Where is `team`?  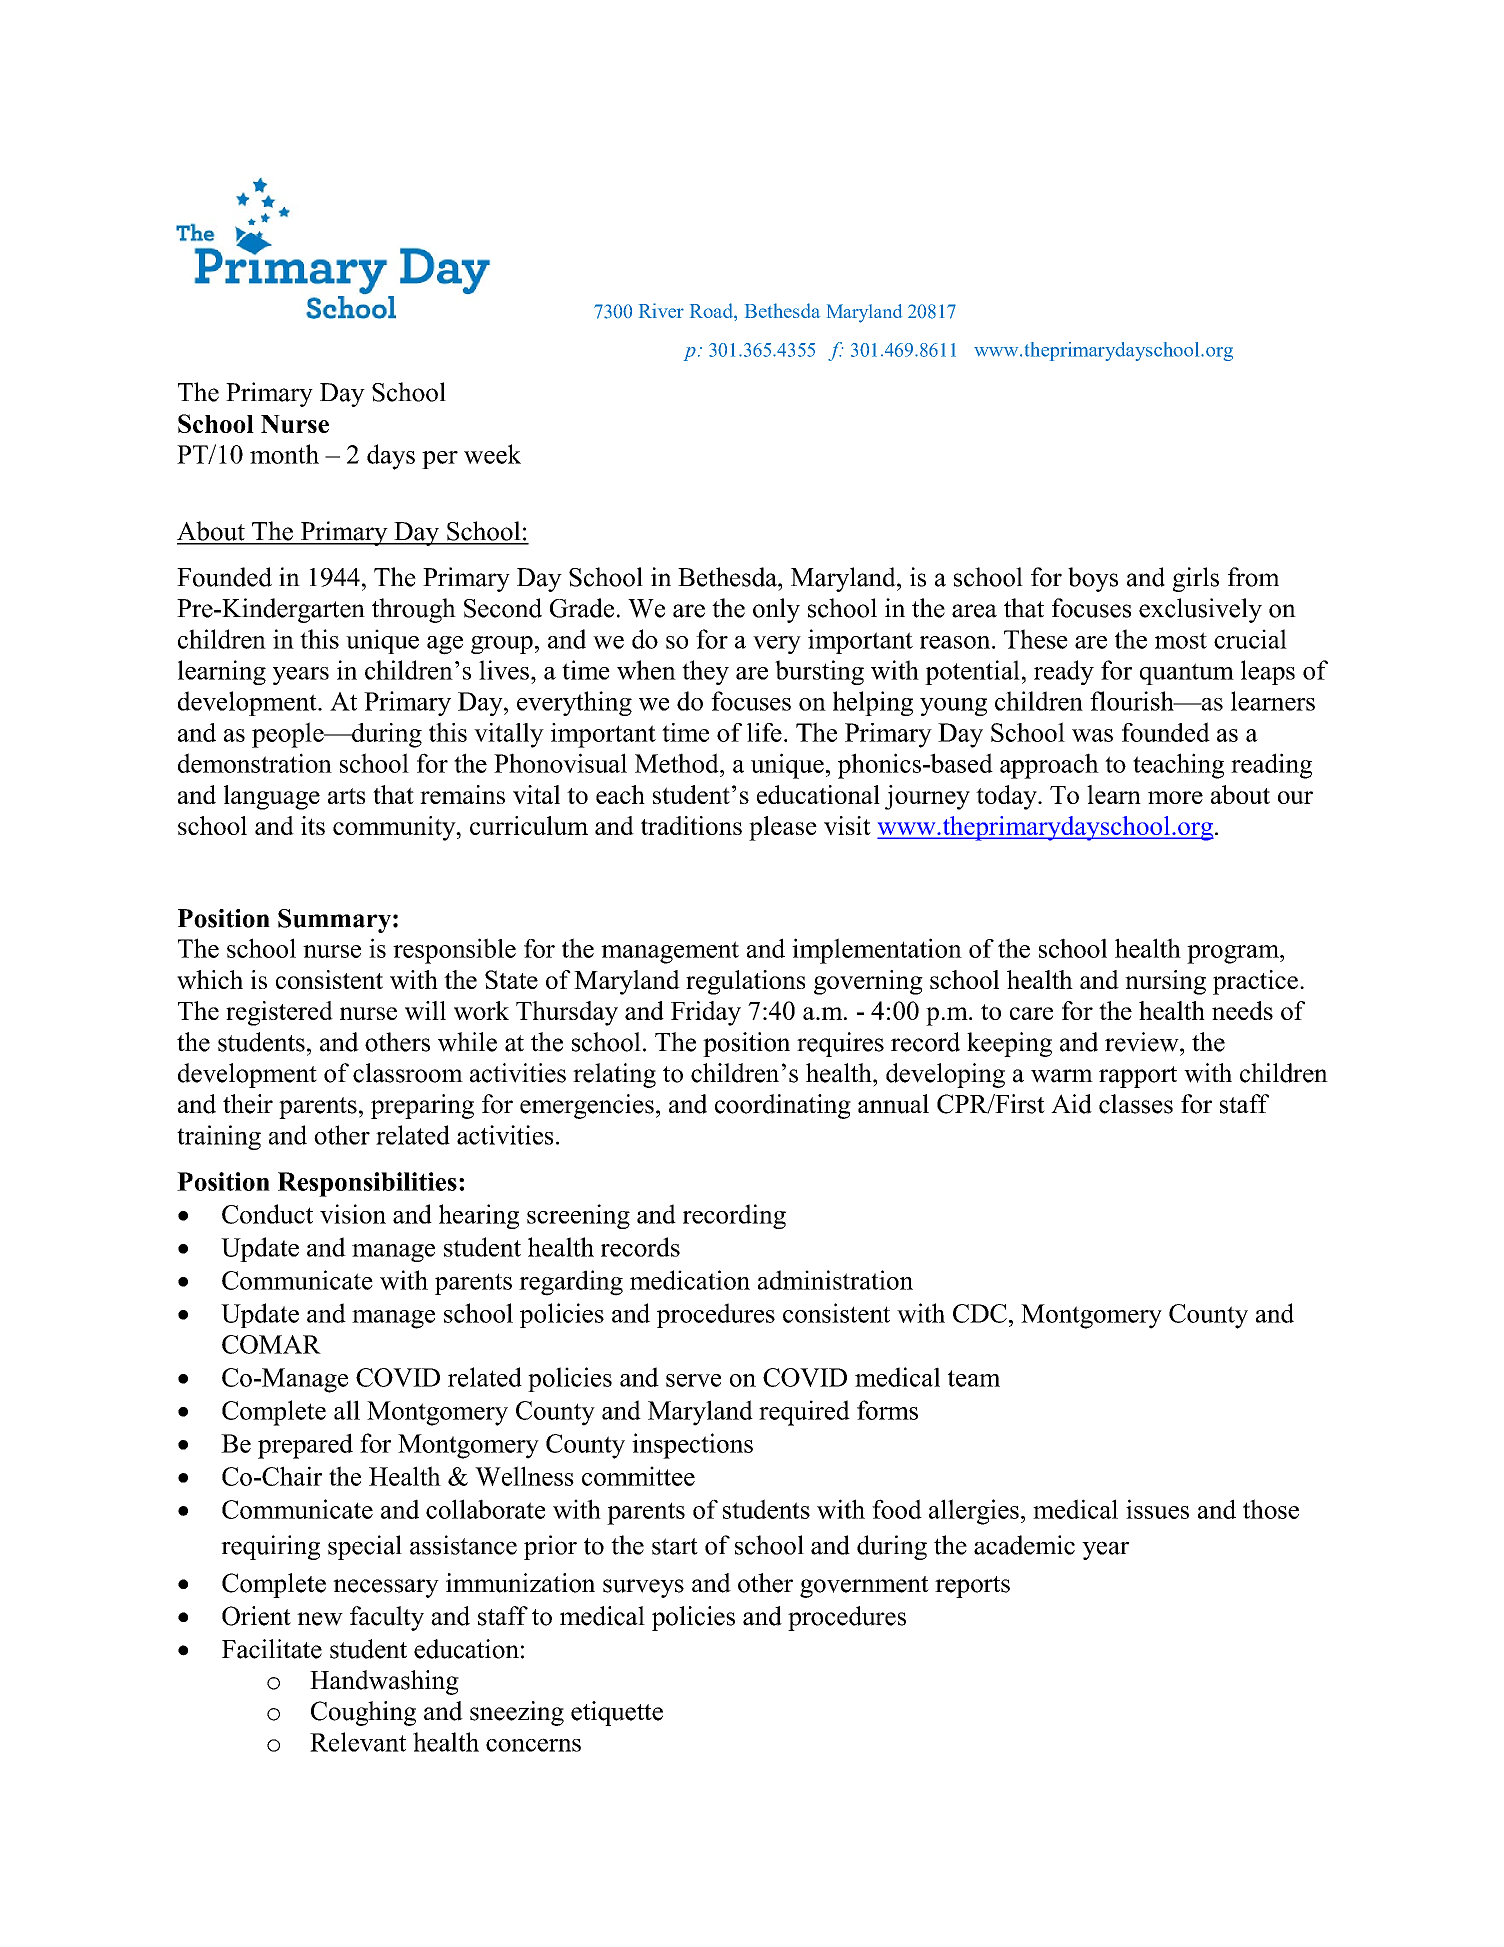 team is located at coordinates (974, 1378).
